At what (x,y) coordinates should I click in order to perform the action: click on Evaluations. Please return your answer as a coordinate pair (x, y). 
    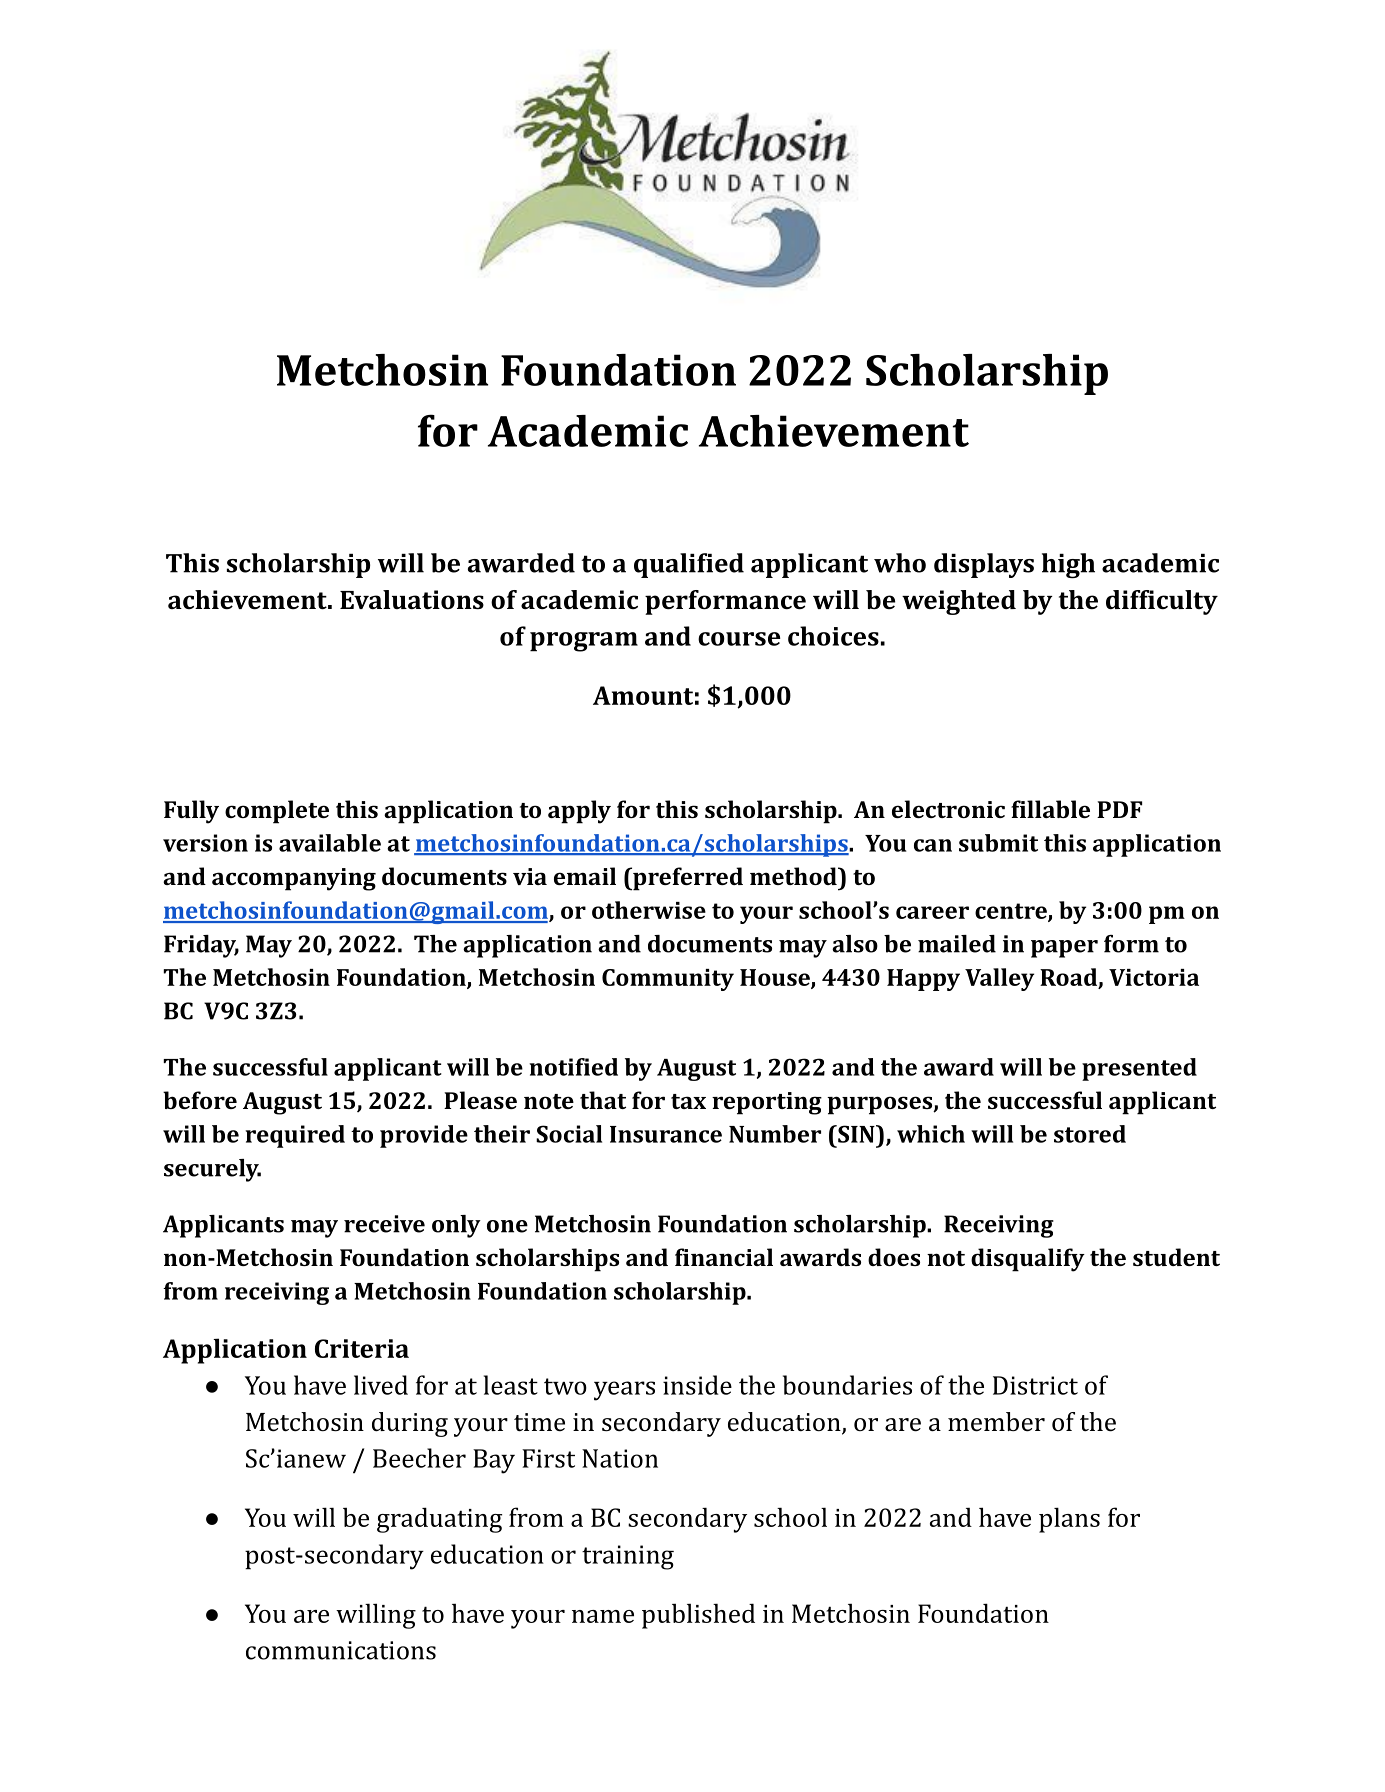
    Looking at the image, I should click on (412, 600).
